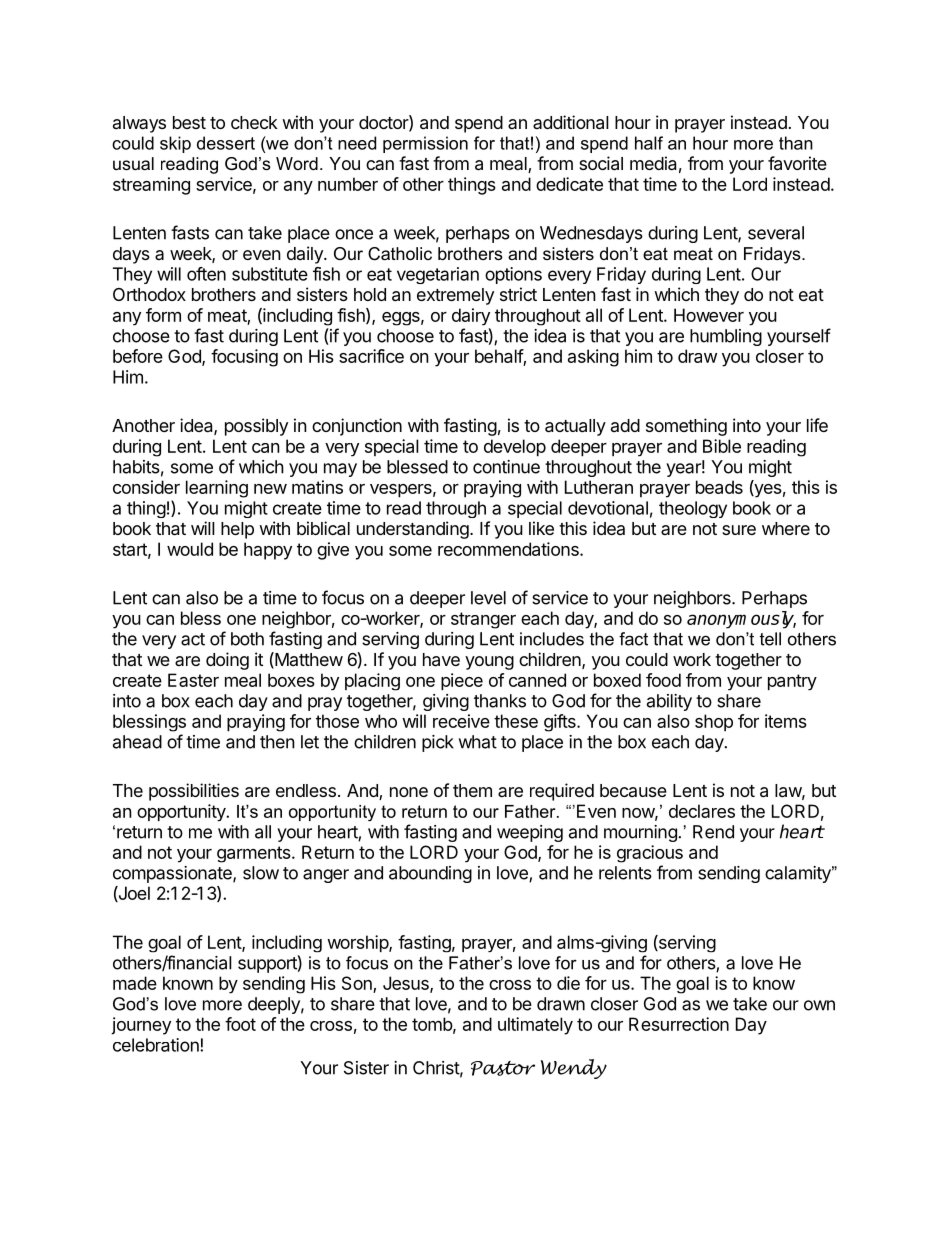 This page has width=952, height=1233. I want to click on skip, so click(175, 144).
